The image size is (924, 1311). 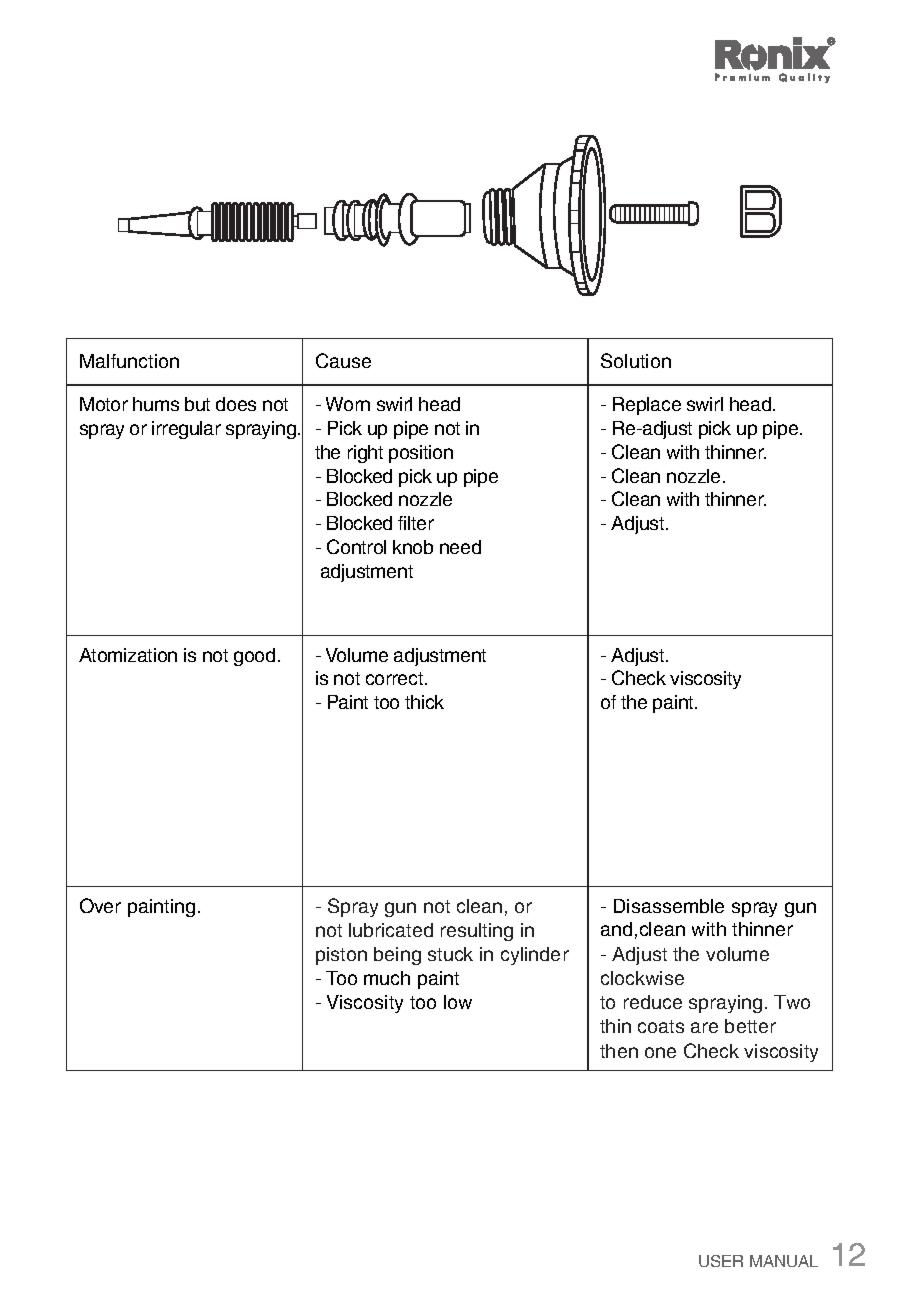 What do you see at coordinates (669, 906) in the screenshot?
I see `Disassemble` at bounding box center [669, 906].
